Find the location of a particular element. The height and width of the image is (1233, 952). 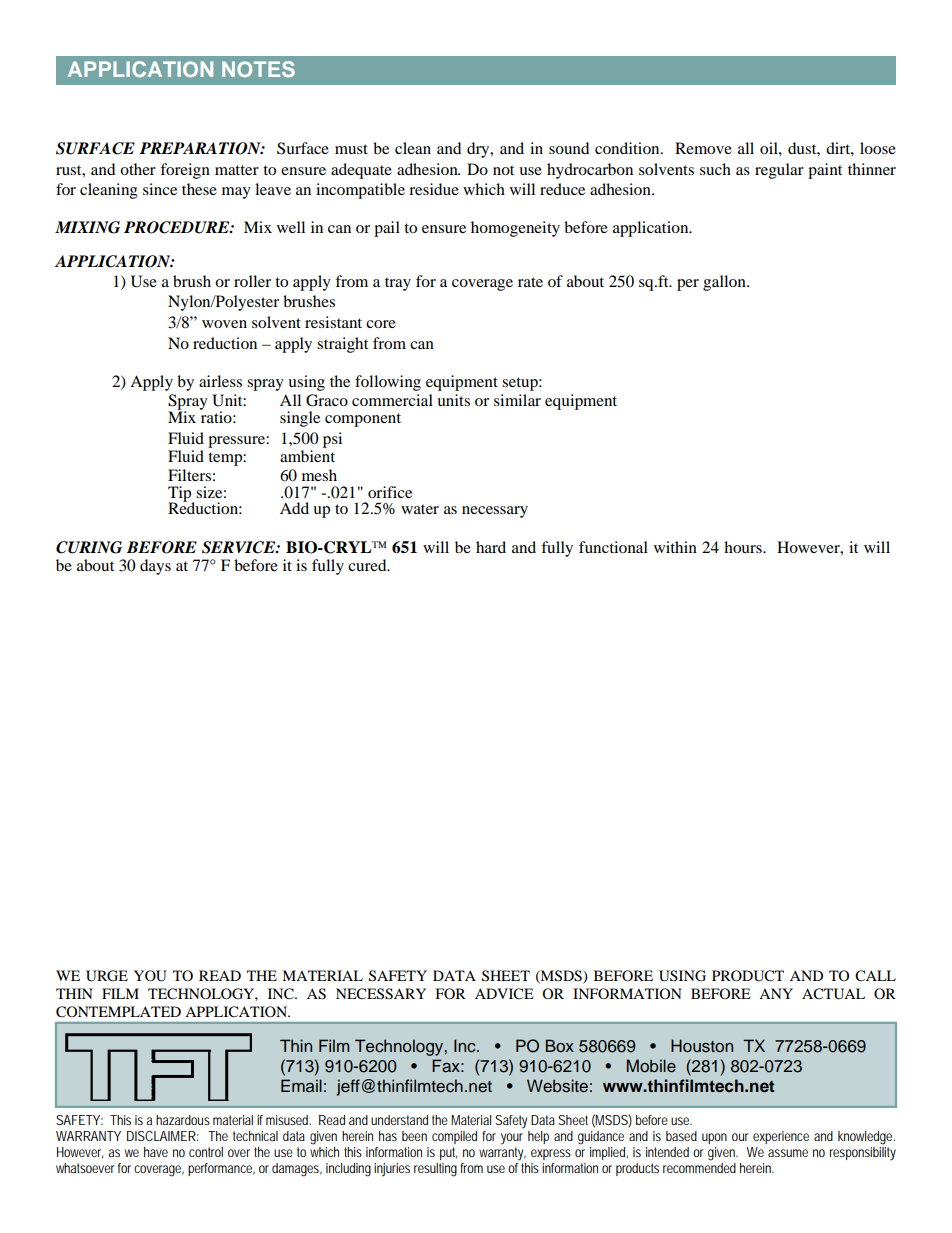

ADVICE is located at coordinates (504, 994).
